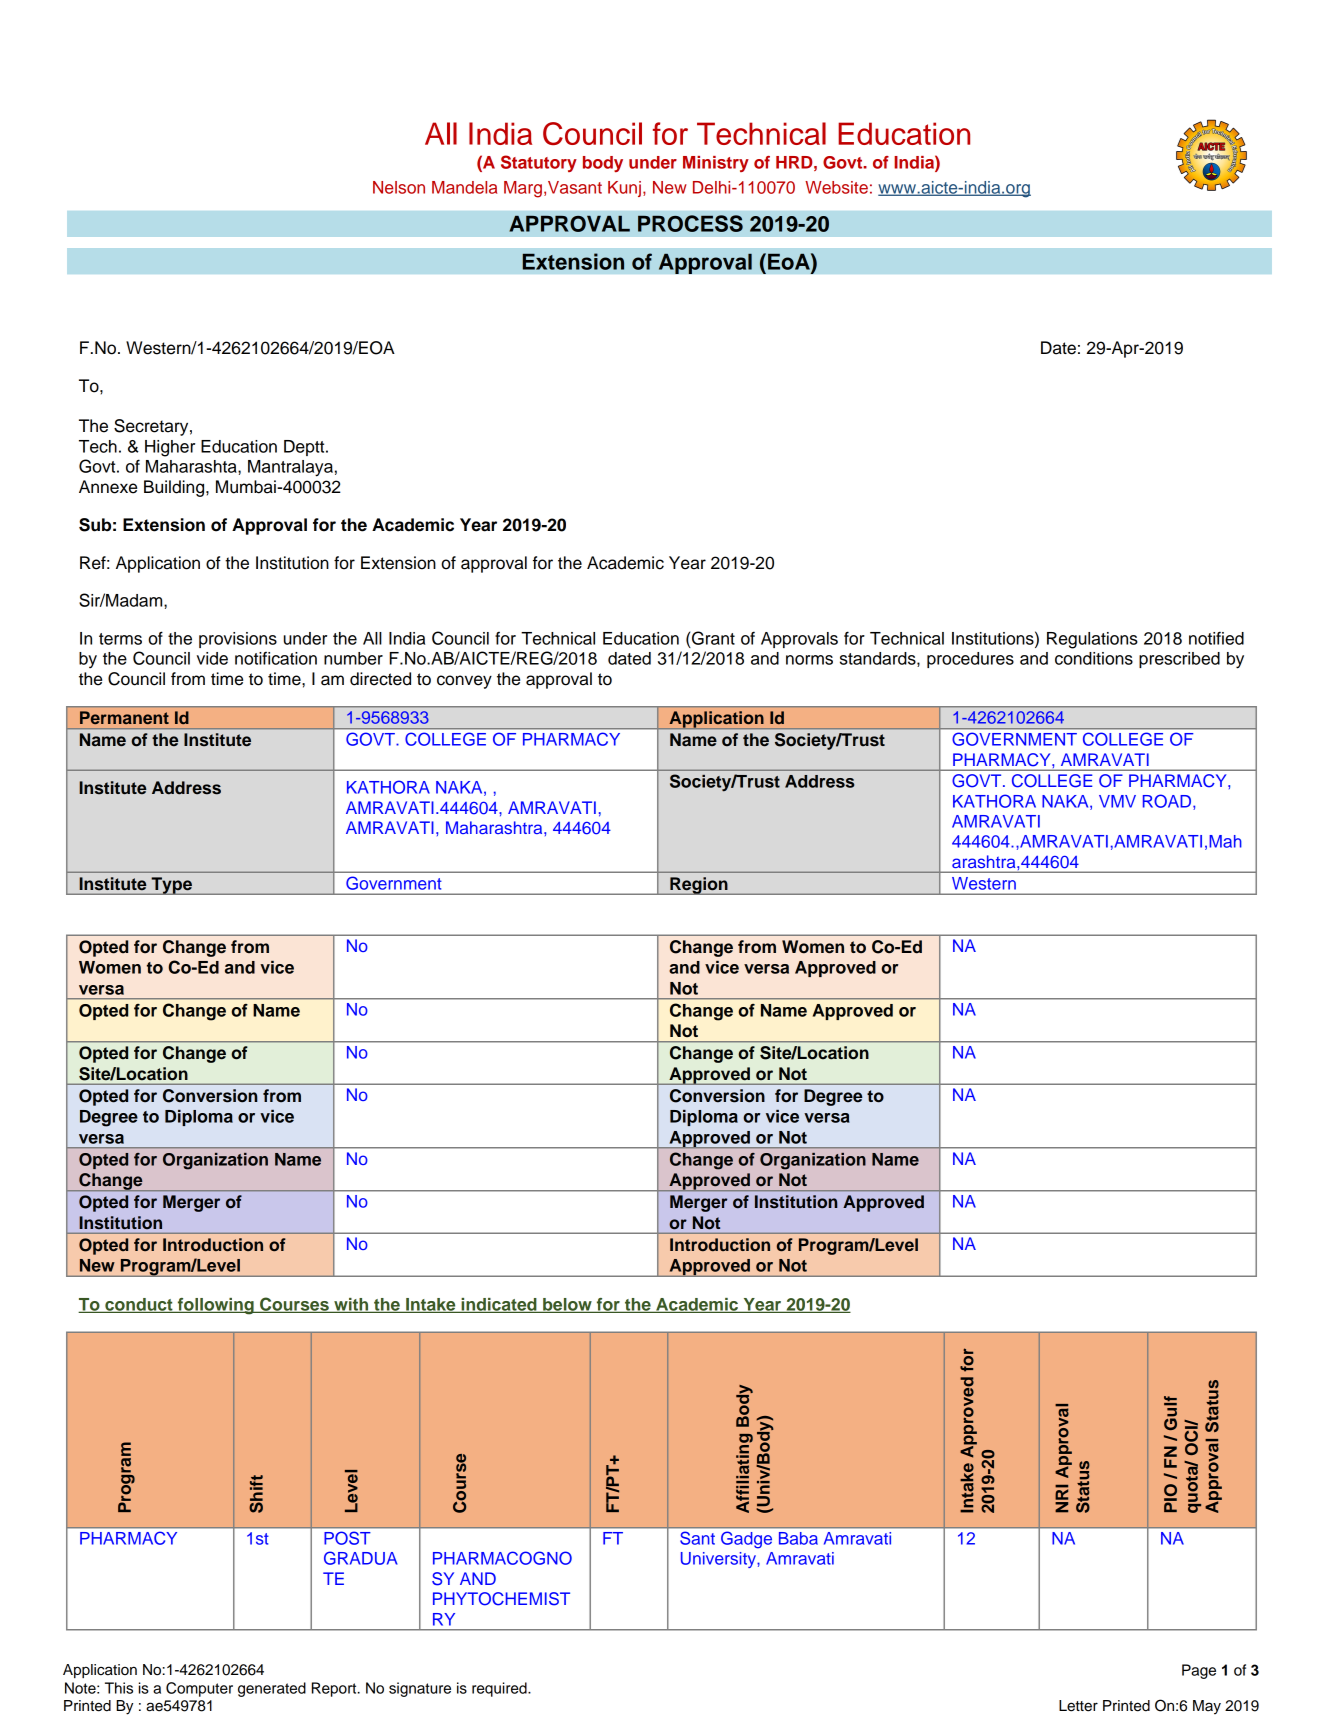  What do you see at coordinates (500, 1689) in the screenshot?
I see `required` at bounding box center [500, 1689].
